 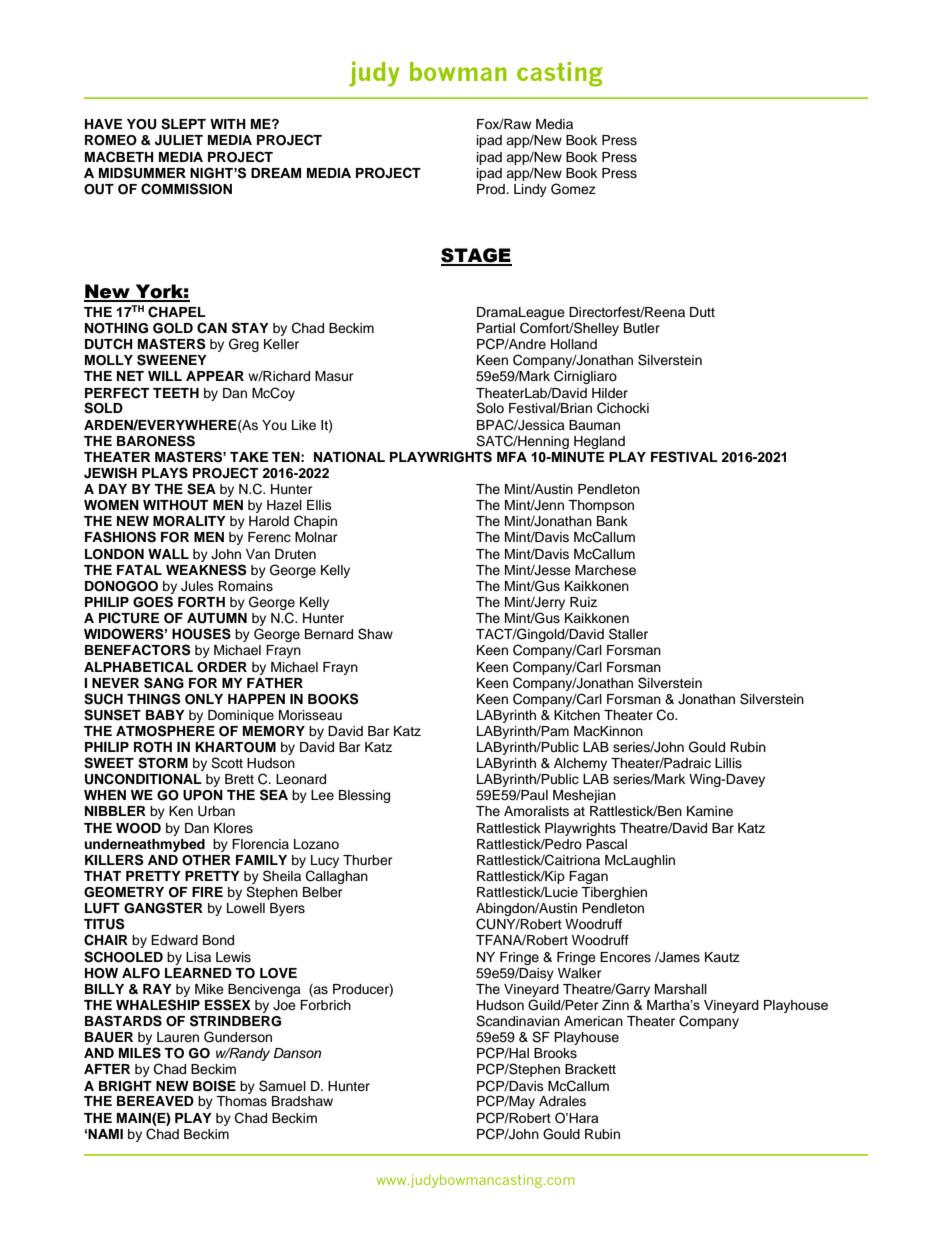 What do you see at coordinates (349, 457) in the screenshot?
I see `NATIONAL` at bounding box center [349, 457].
